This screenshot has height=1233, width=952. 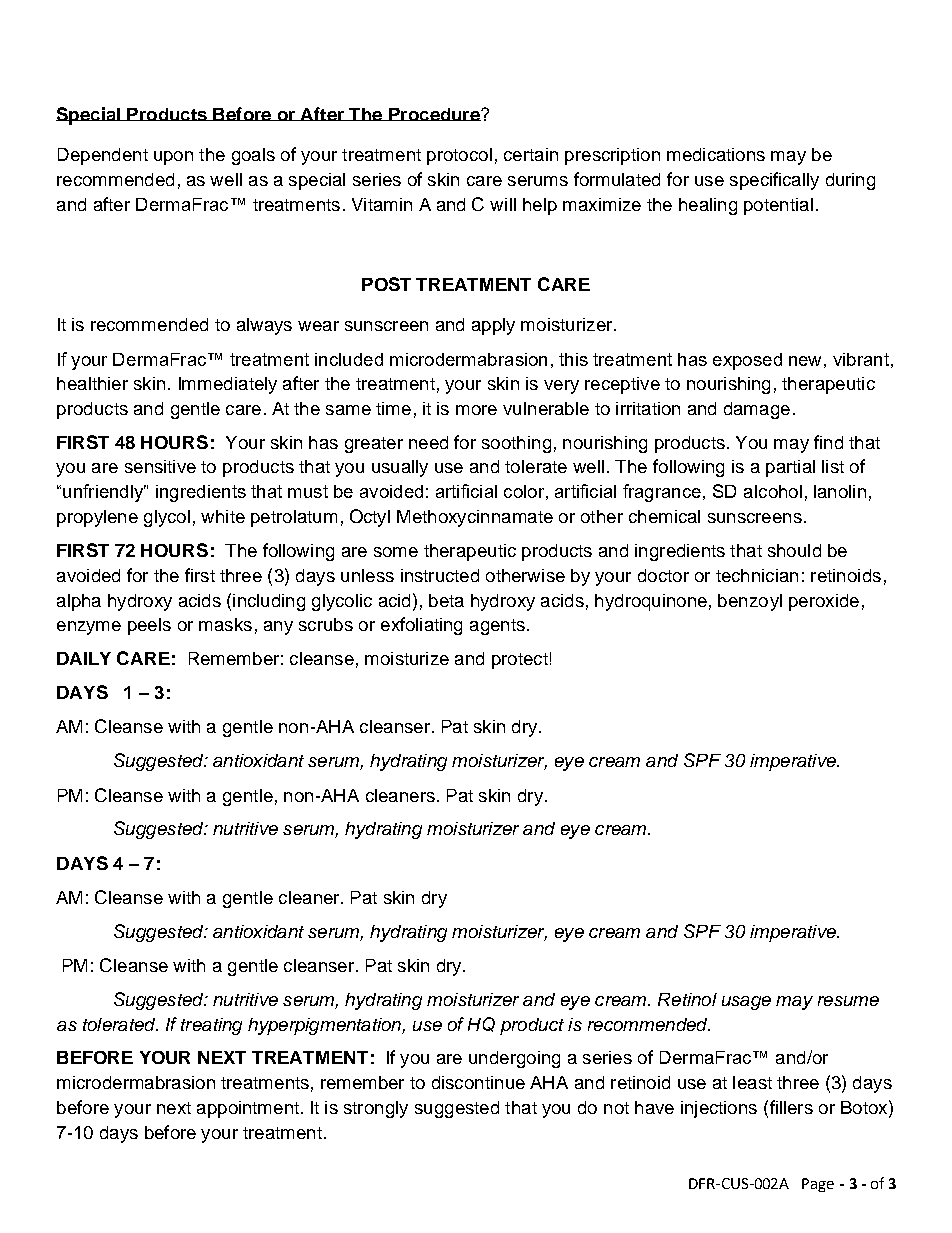 I want to click on specifically, so click(x=774, y=181).
